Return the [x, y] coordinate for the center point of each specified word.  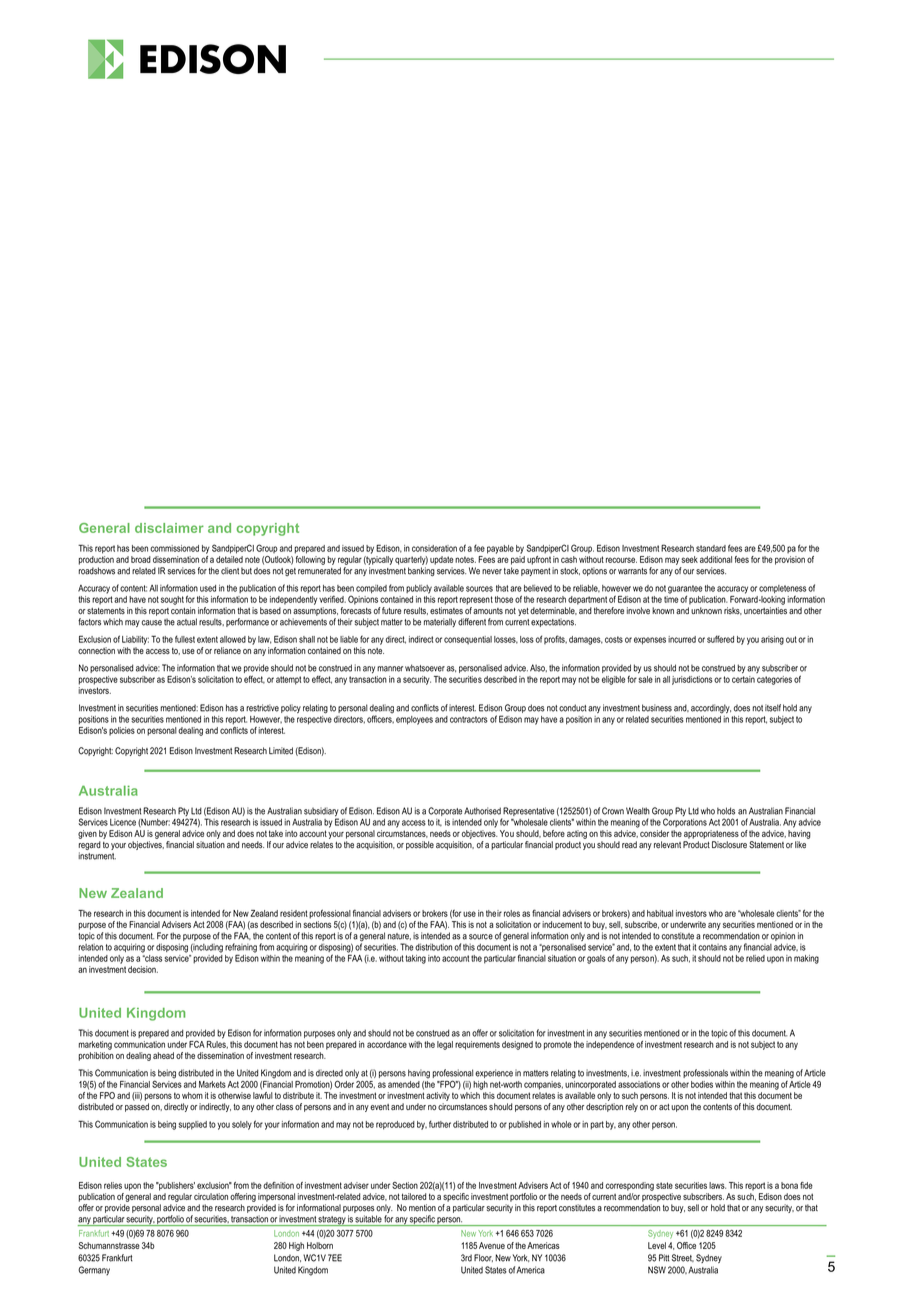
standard [711, 548]
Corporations [685, 822]
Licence [123, 822]
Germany [94, 1270]
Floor [483, 1258]
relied [755, 958]
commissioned [174, 548]
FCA [197, 1044]
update [442, 560]
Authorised [482, 811]
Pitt [664, 1258]
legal [445, 1045]
